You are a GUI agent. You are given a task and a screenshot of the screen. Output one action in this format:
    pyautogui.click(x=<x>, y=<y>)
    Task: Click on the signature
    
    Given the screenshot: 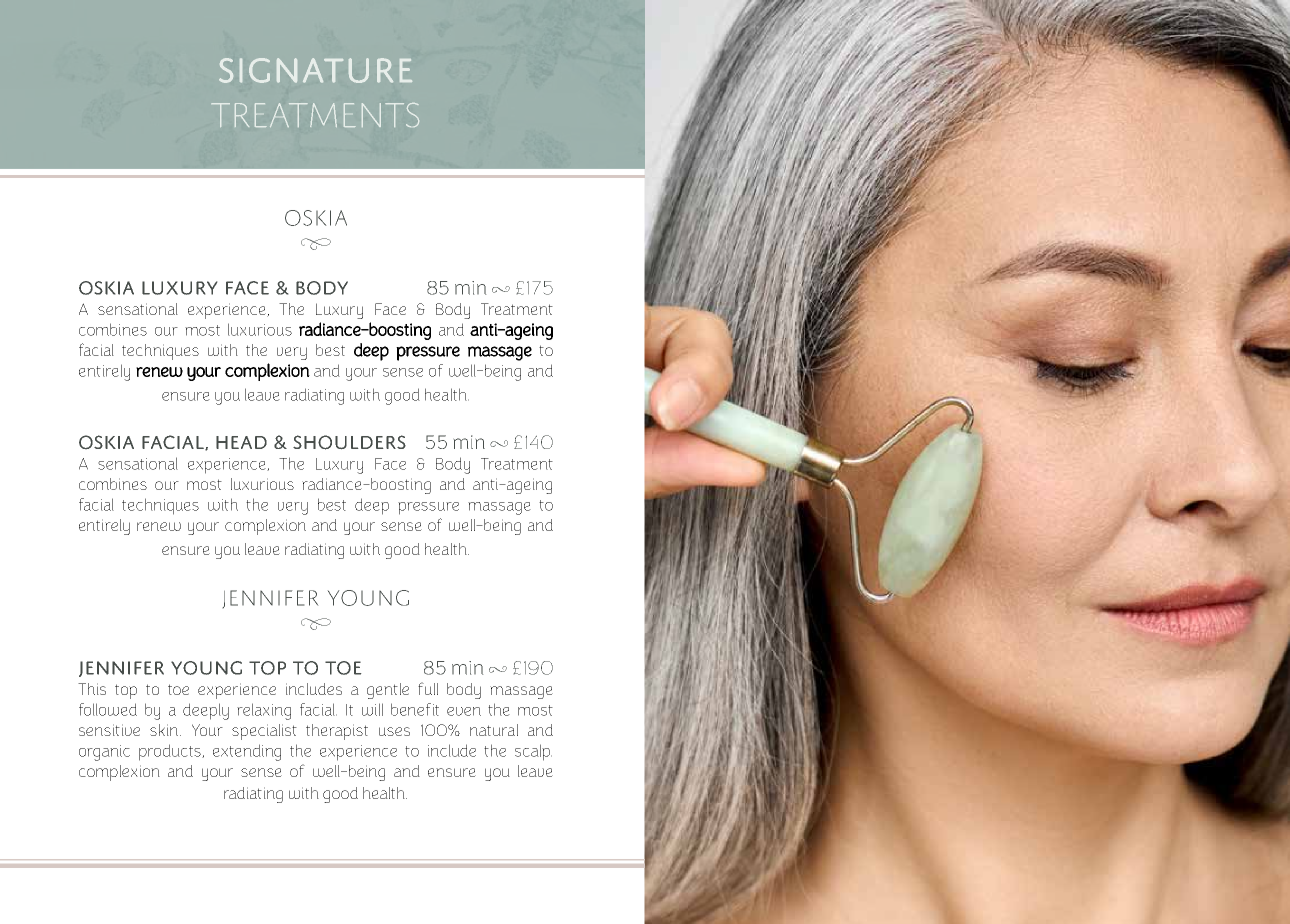 What is the action you would take?
    pyautogui.click(x=315, y=70)
